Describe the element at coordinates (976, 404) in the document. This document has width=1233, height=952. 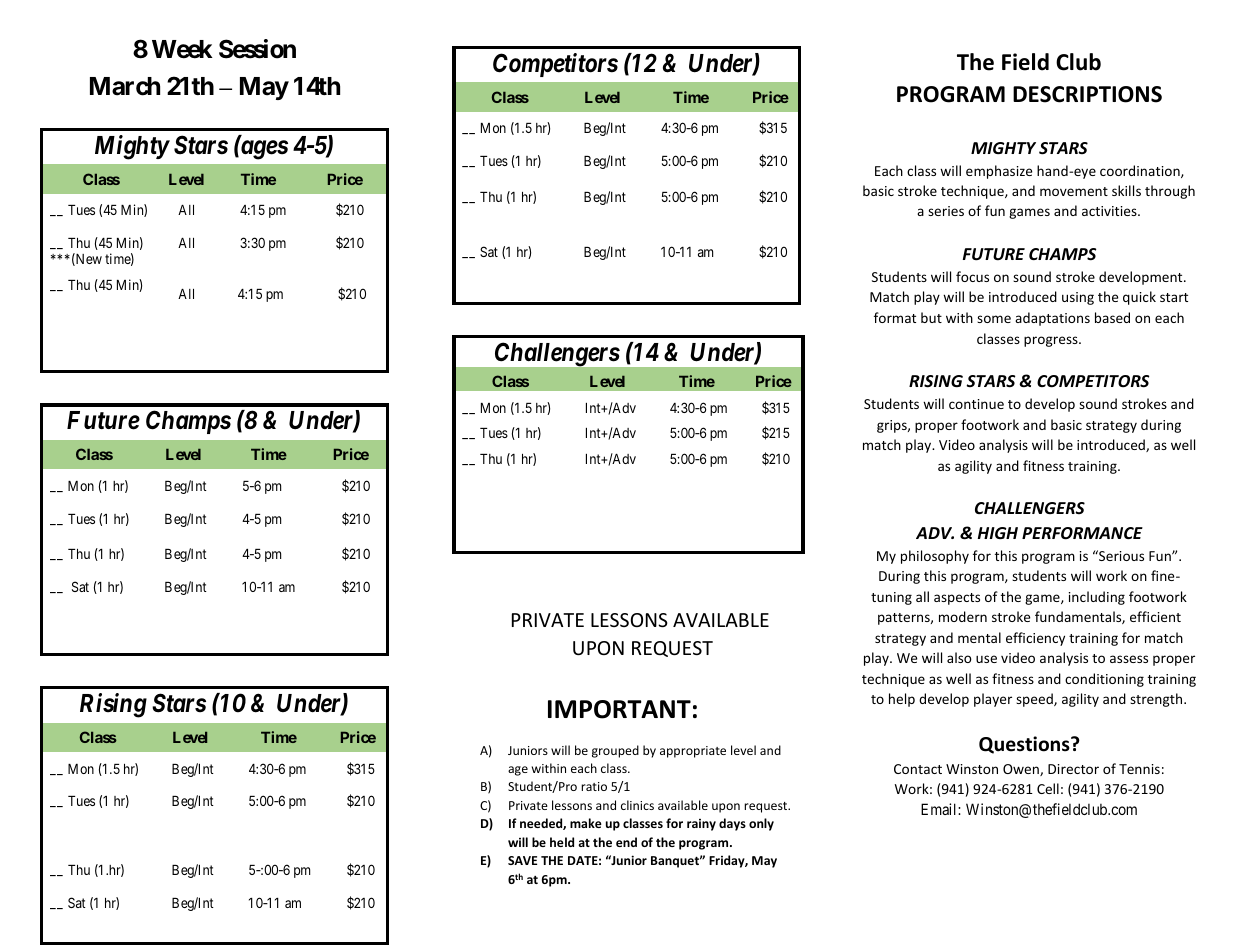
I see `continue` at that location.
